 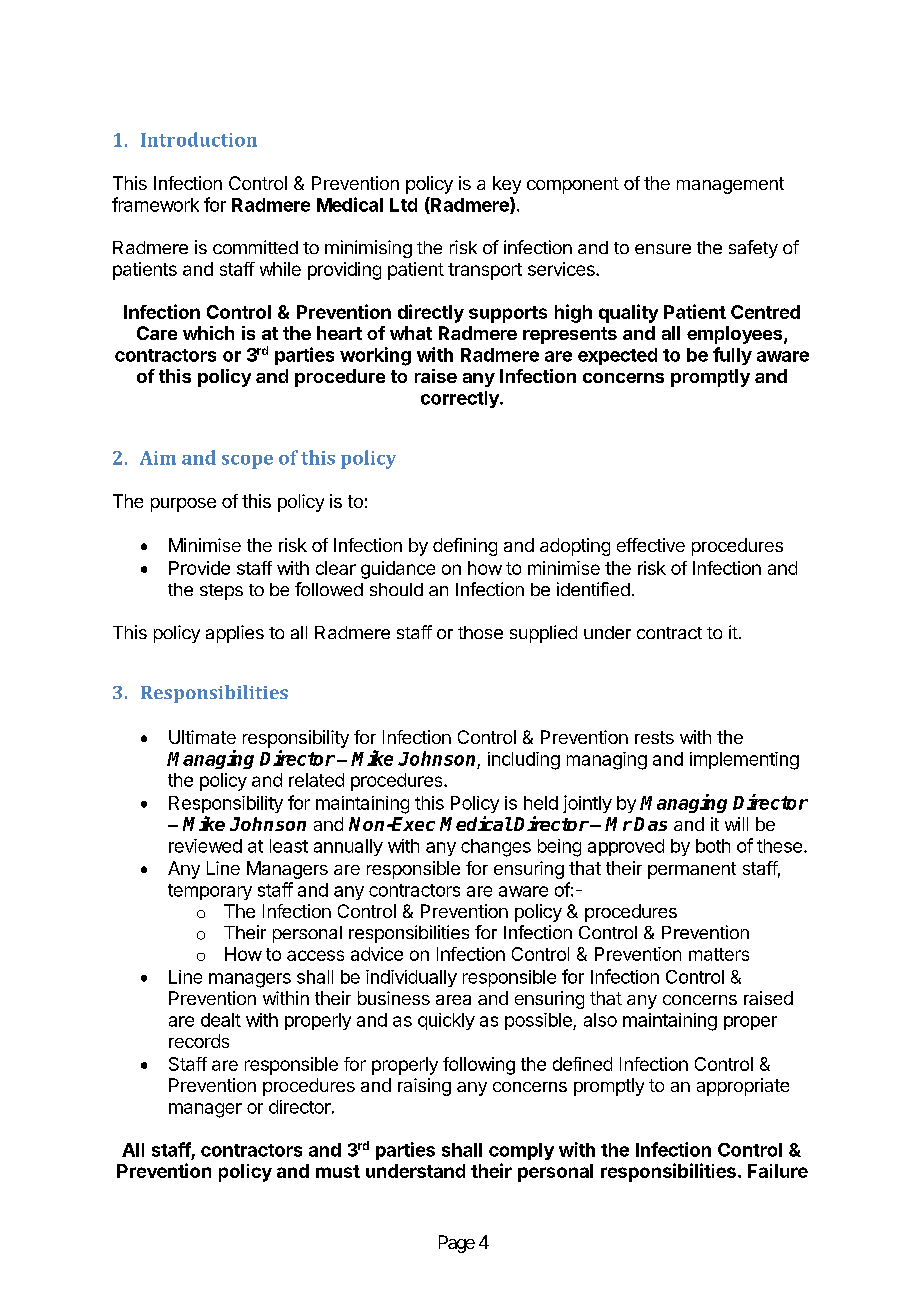 What do you see at coordinates (736, 824) in the screenshot?
I see `will` at bounding box center [736, 824].
